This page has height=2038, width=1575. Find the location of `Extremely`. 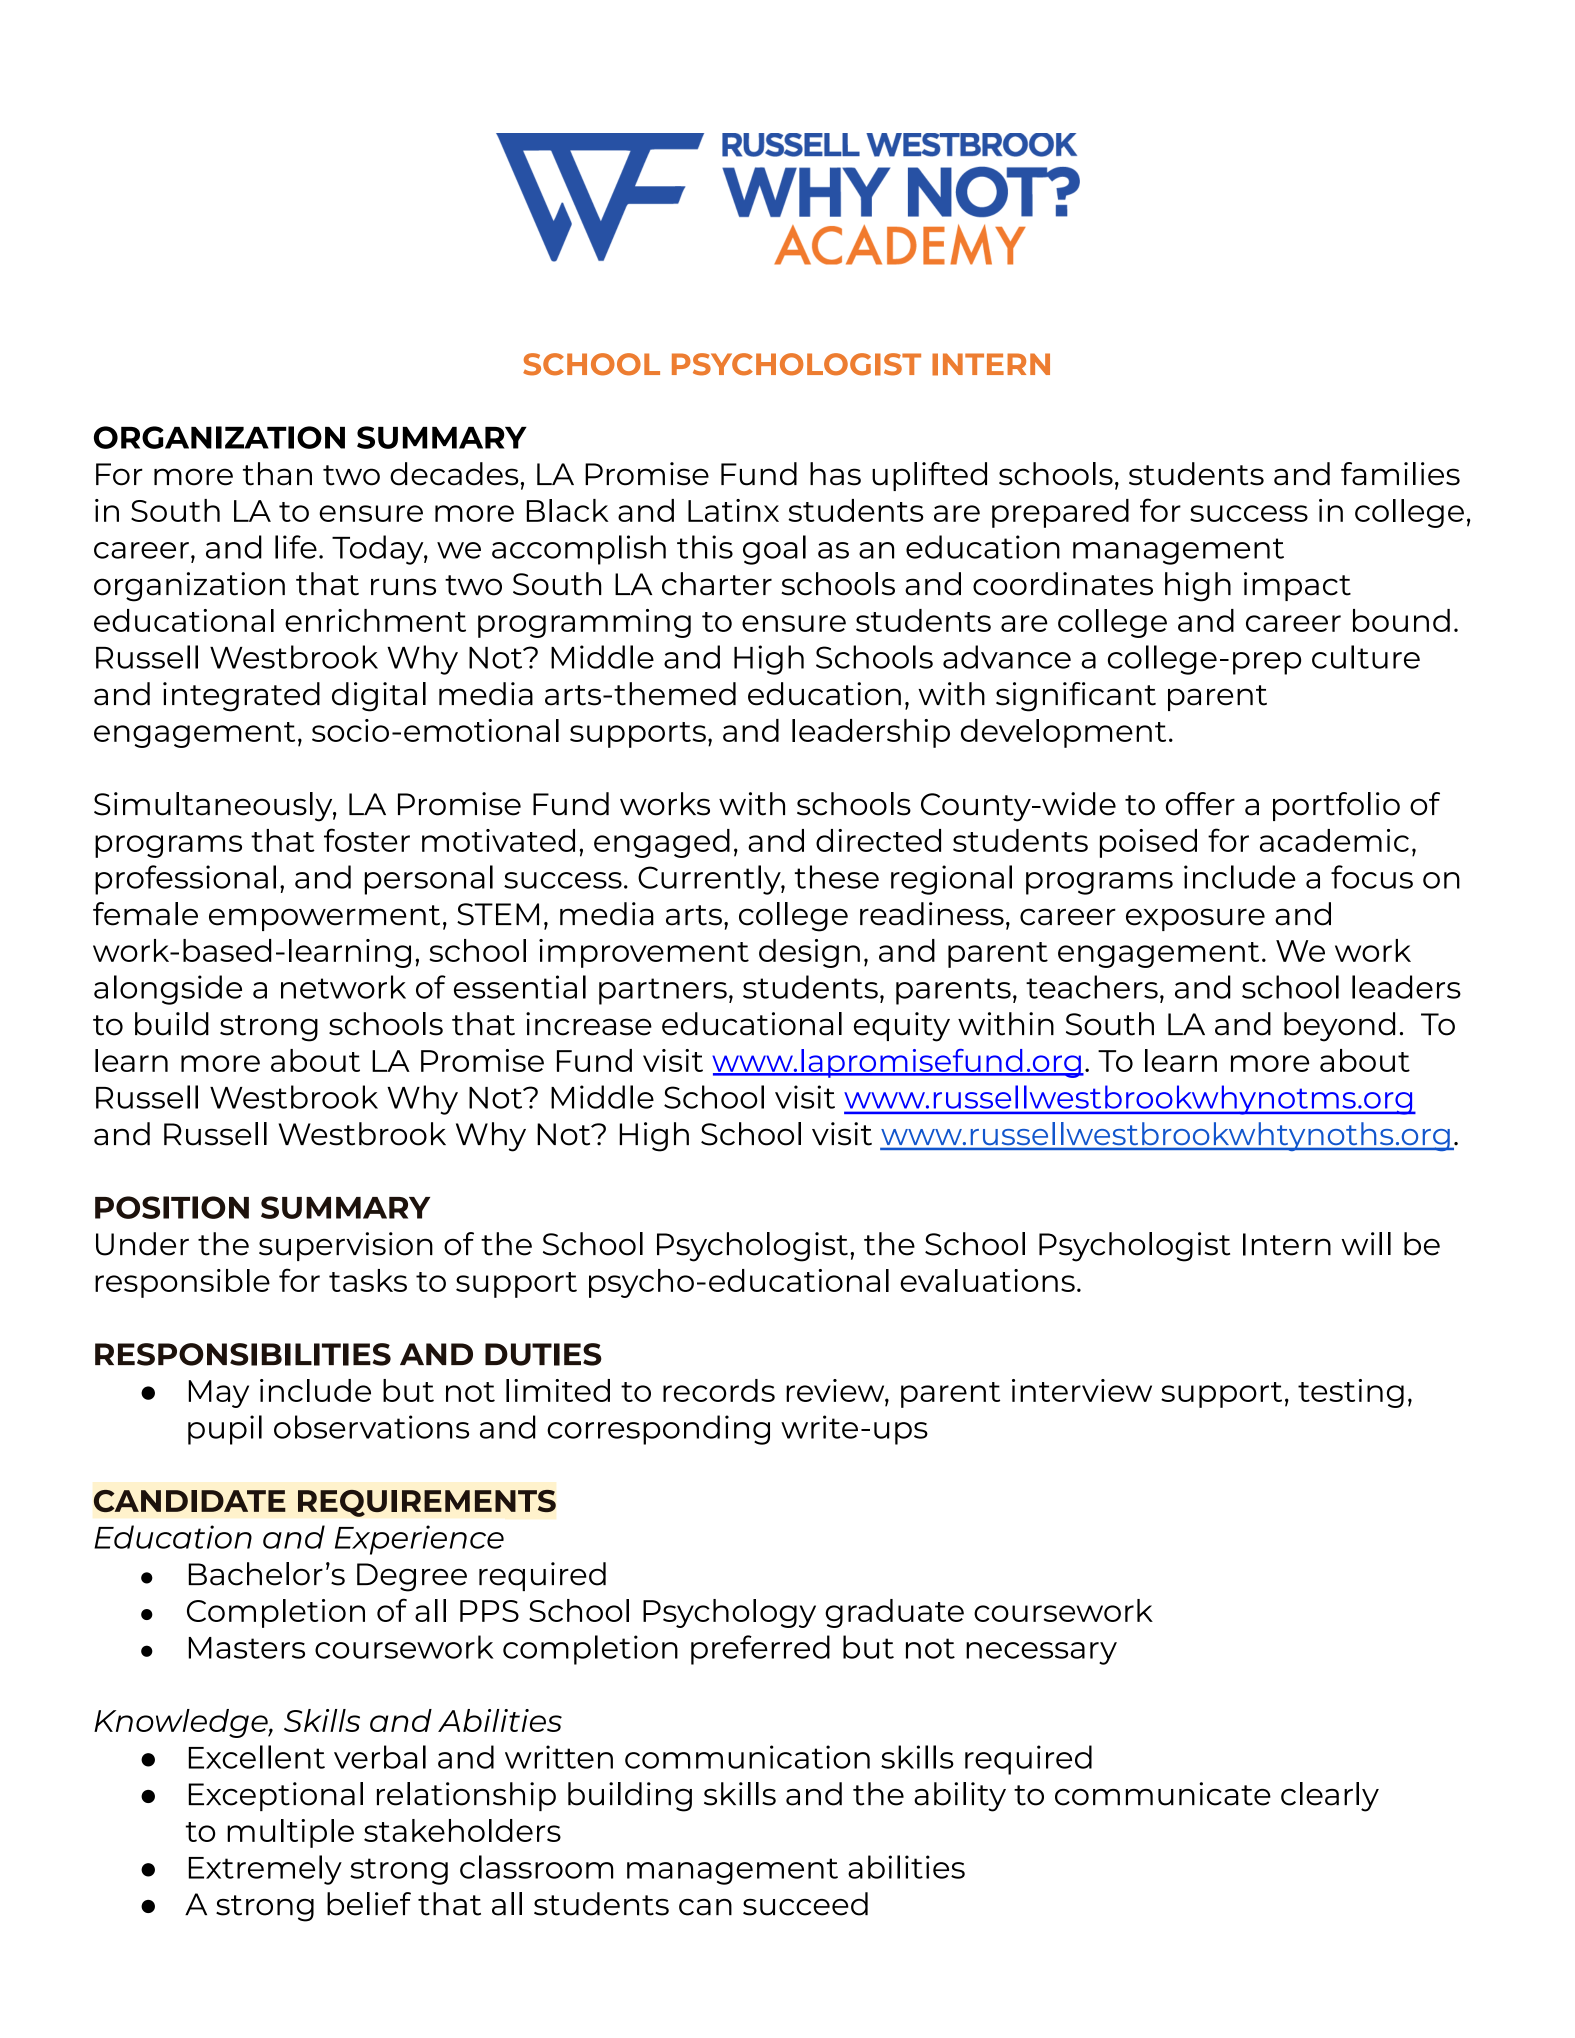

Extremely is located at coordinates (265, 1870).
